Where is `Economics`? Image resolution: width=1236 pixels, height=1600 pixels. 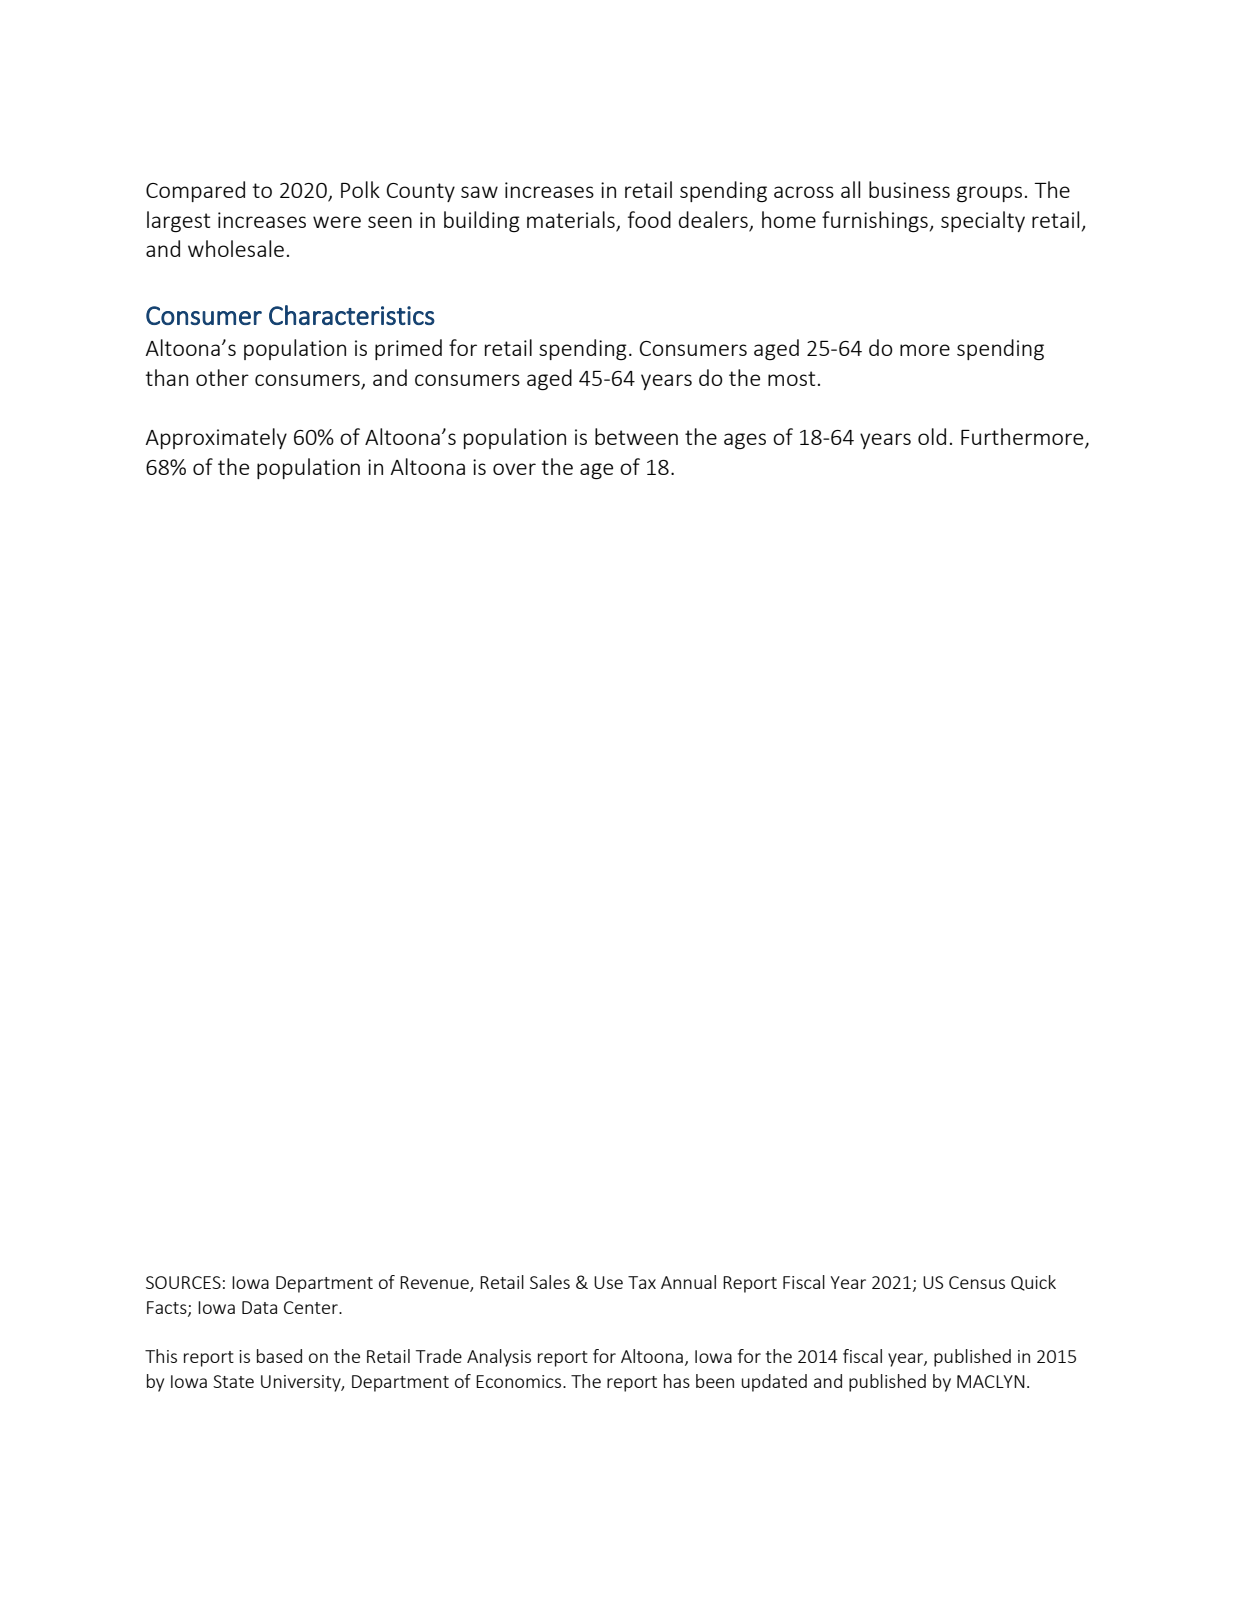 Economics is located at coordinates (520, 1381).
